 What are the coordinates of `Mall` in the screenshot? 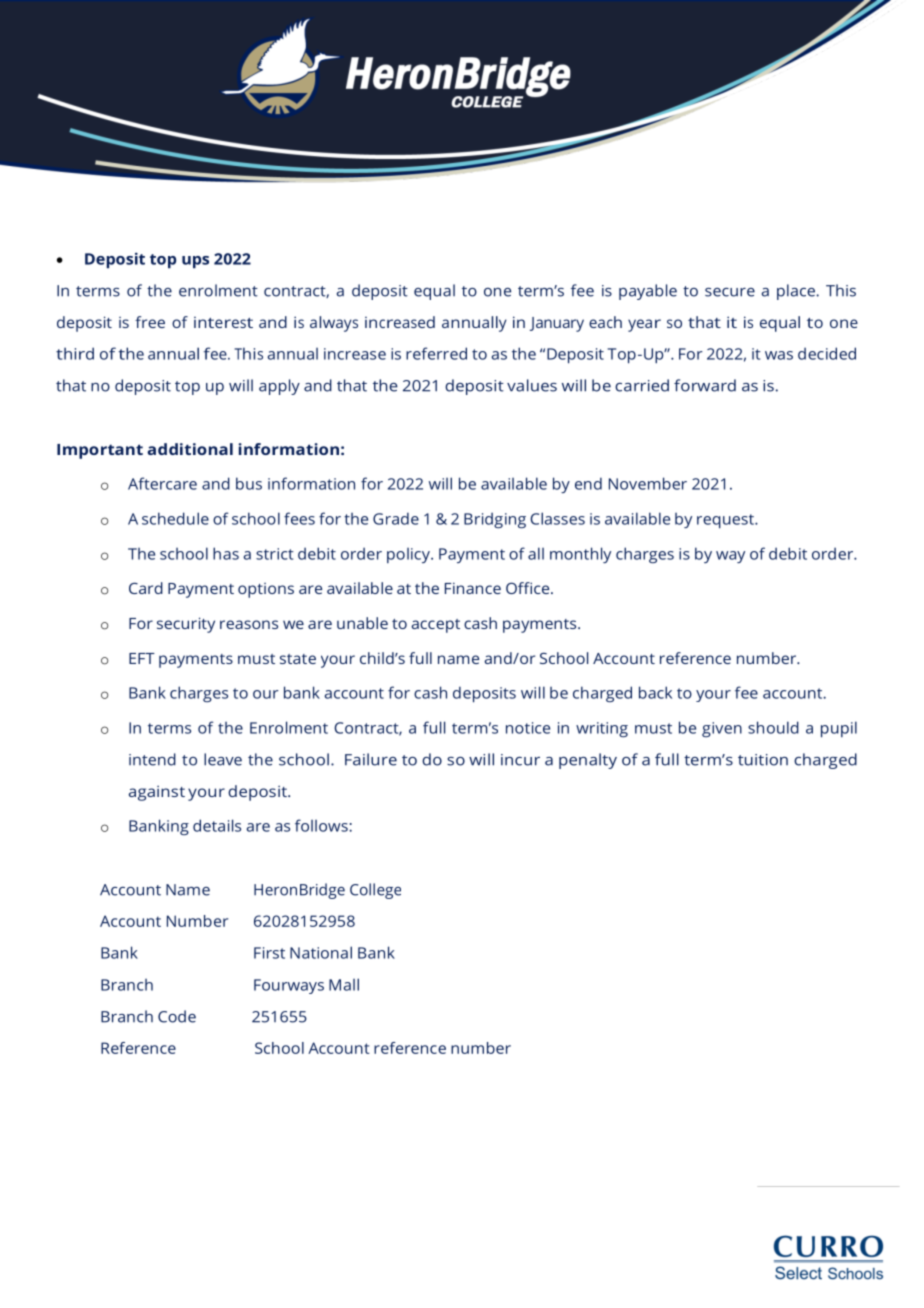 It's located at (344, 984).
